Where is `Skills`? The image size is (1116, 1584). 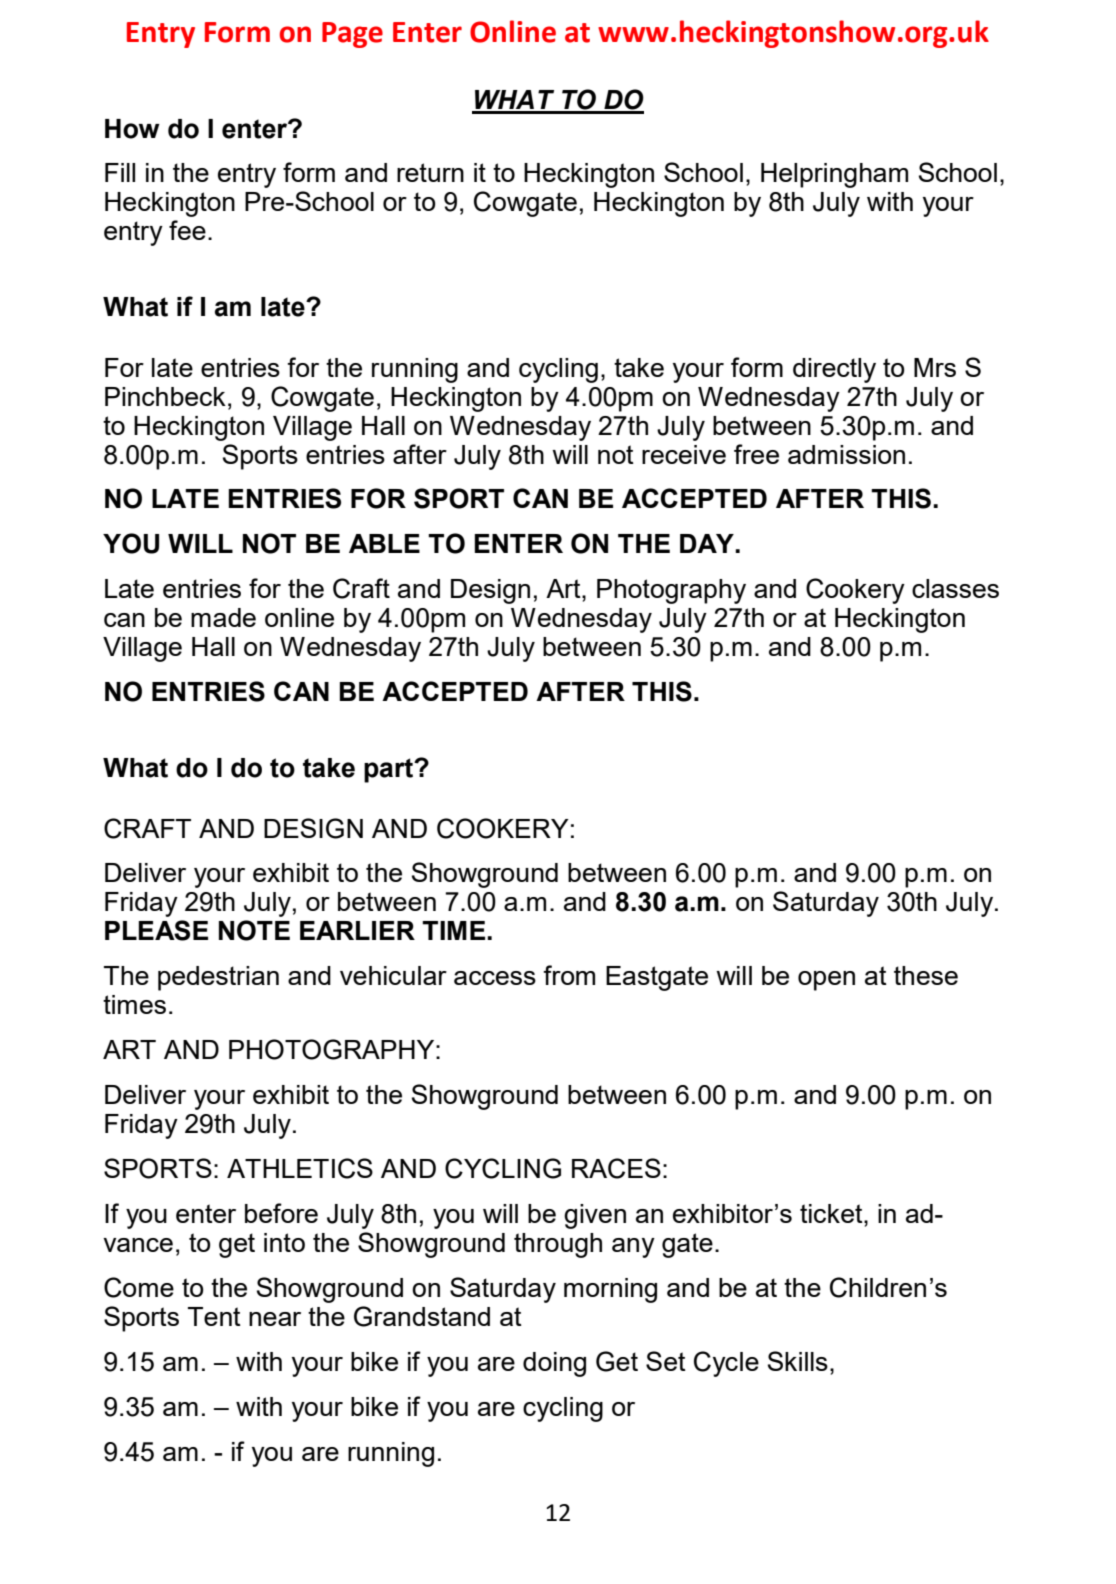
Skills is located at coordinates (798, 1361).
